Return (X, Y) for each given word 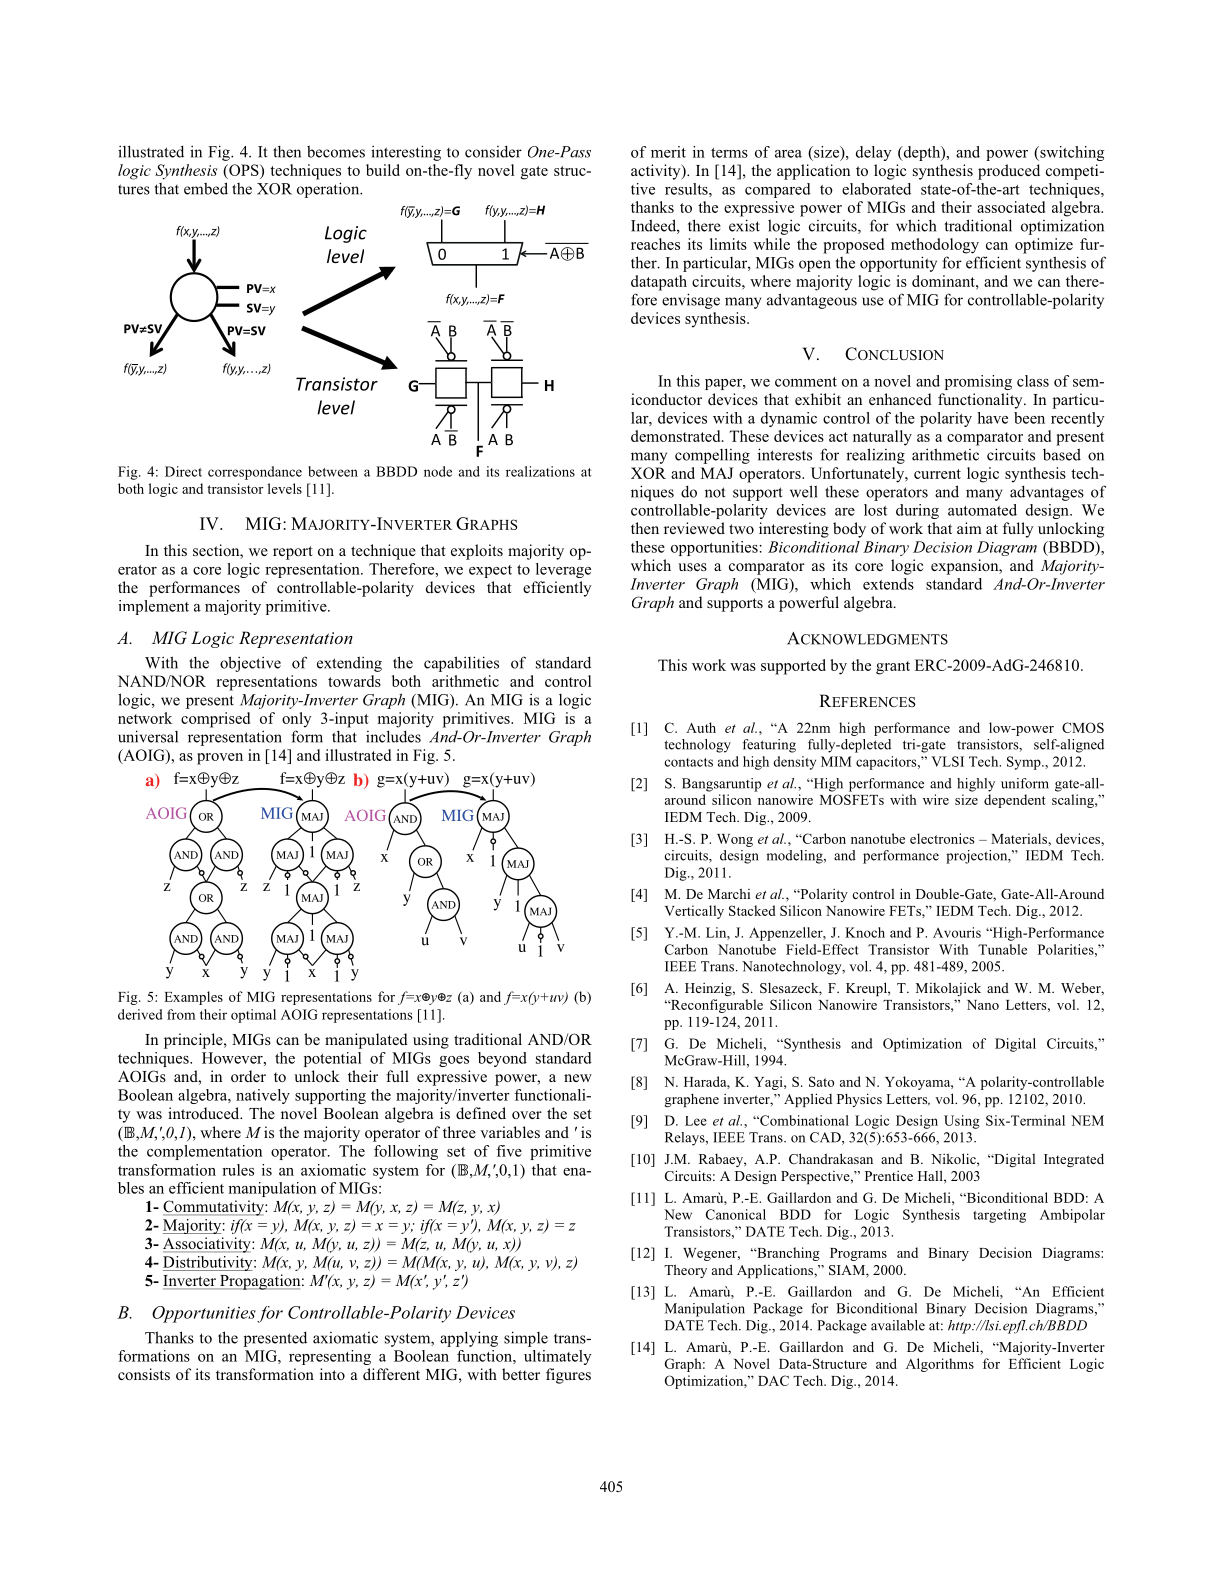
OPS (244, 170)
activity (657, 172)
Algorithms (940, 1365)
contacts (689, 762)
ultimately (557, 1357)
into (332, 1374)
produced (1009, 172)
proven (220, 759)
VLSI (947, 761)
